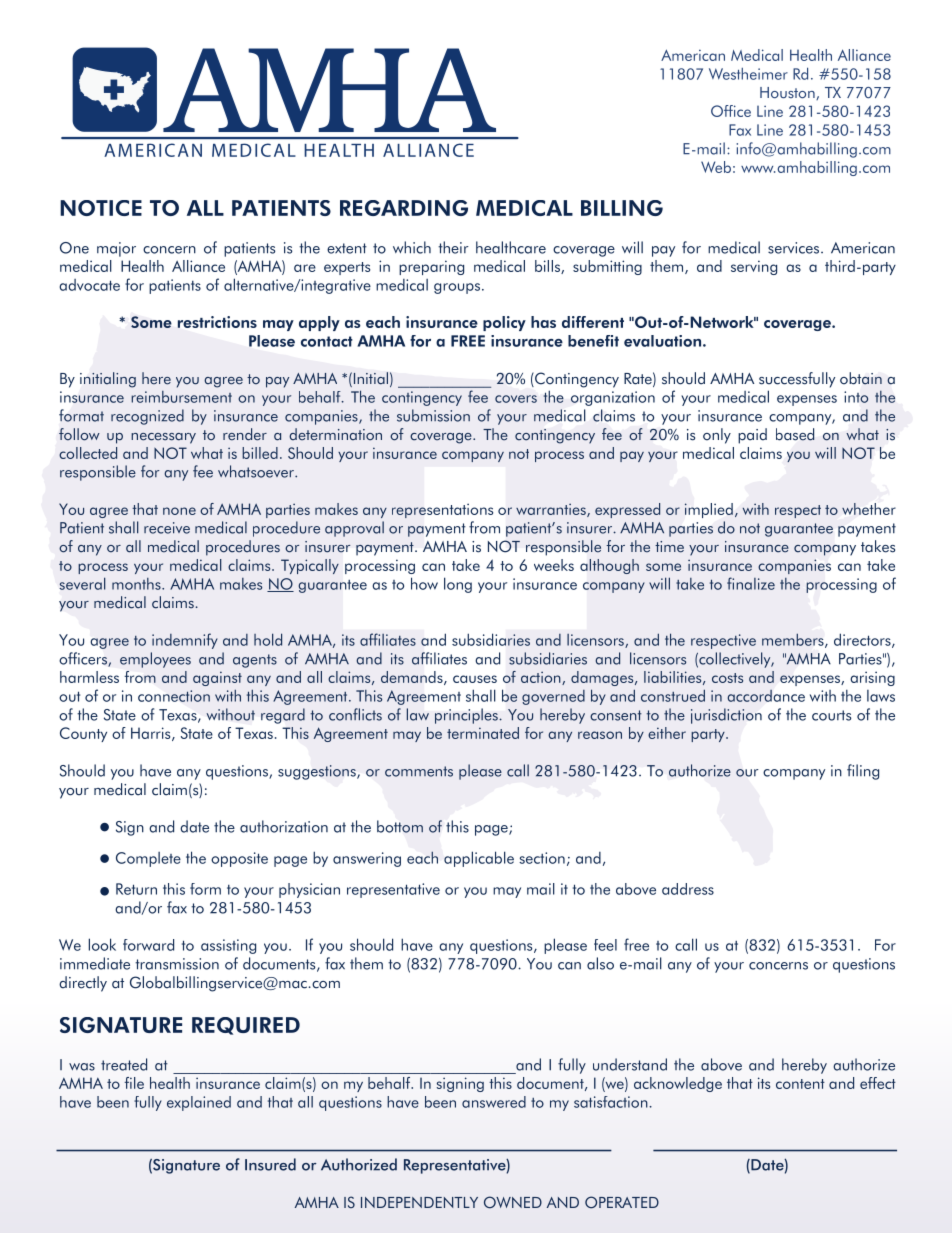  I want to click on Houston, so click(788, 93).
